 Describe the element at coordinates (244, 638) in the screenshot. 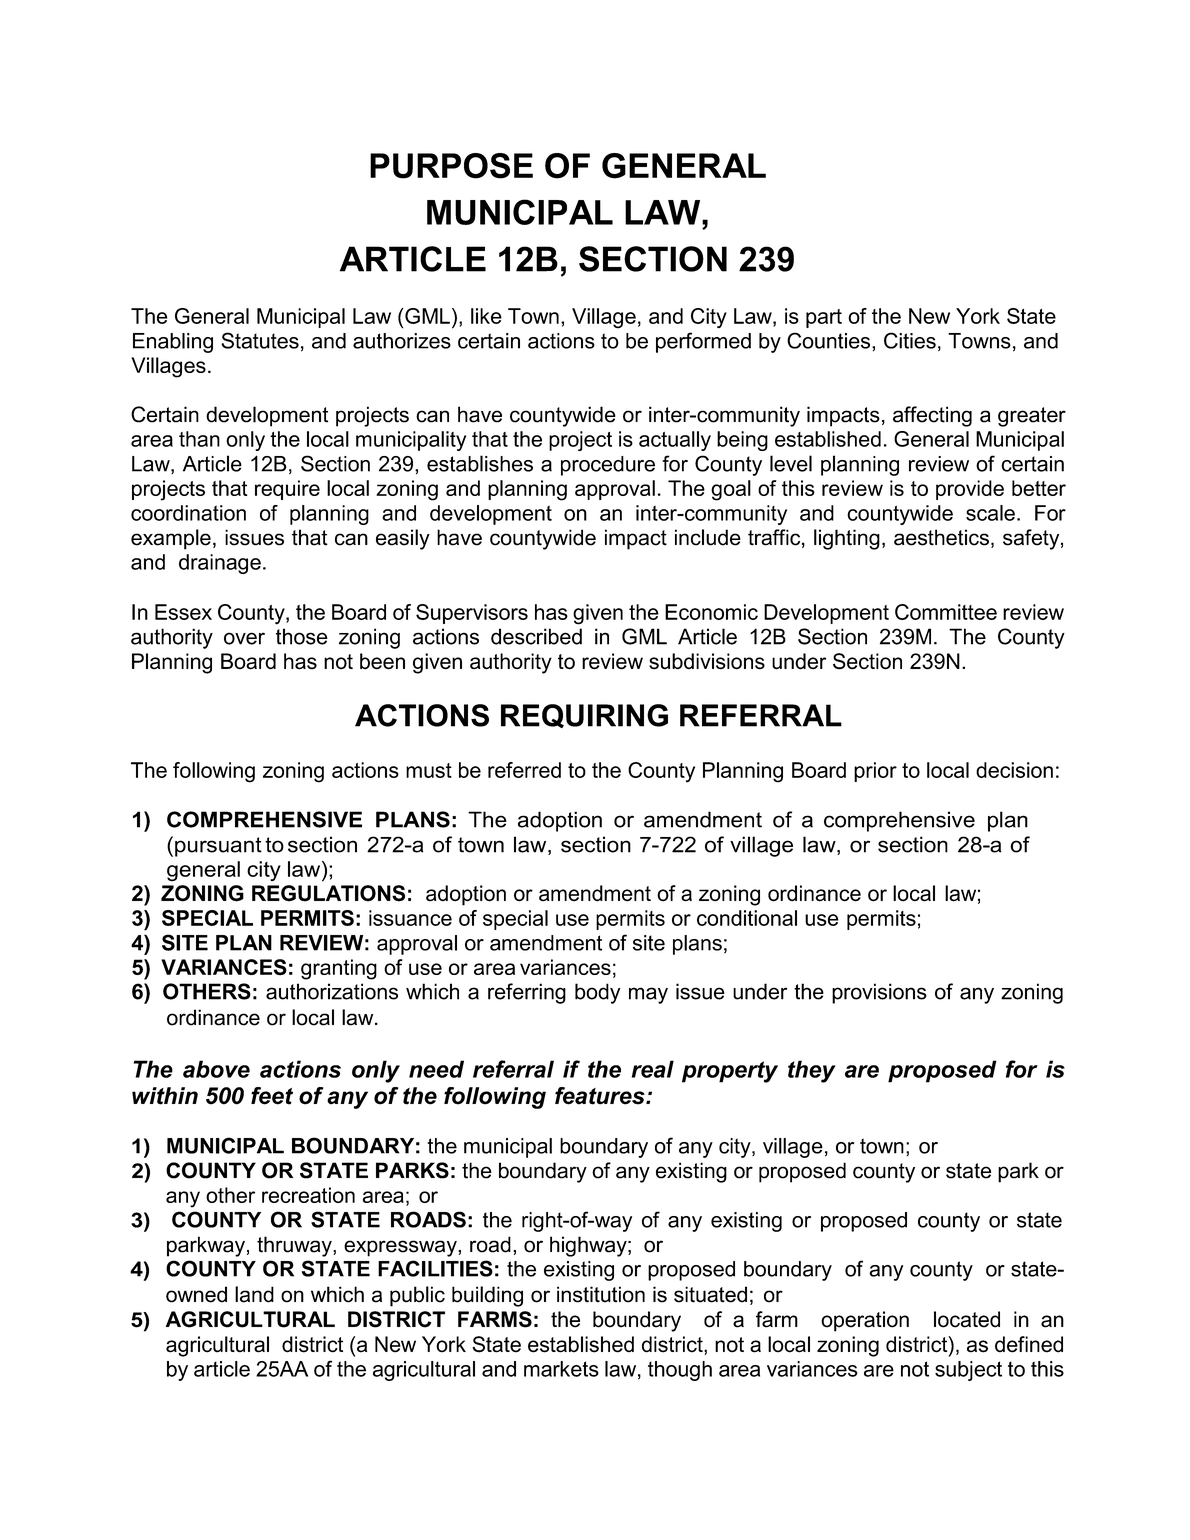

I see `over` at that location.
